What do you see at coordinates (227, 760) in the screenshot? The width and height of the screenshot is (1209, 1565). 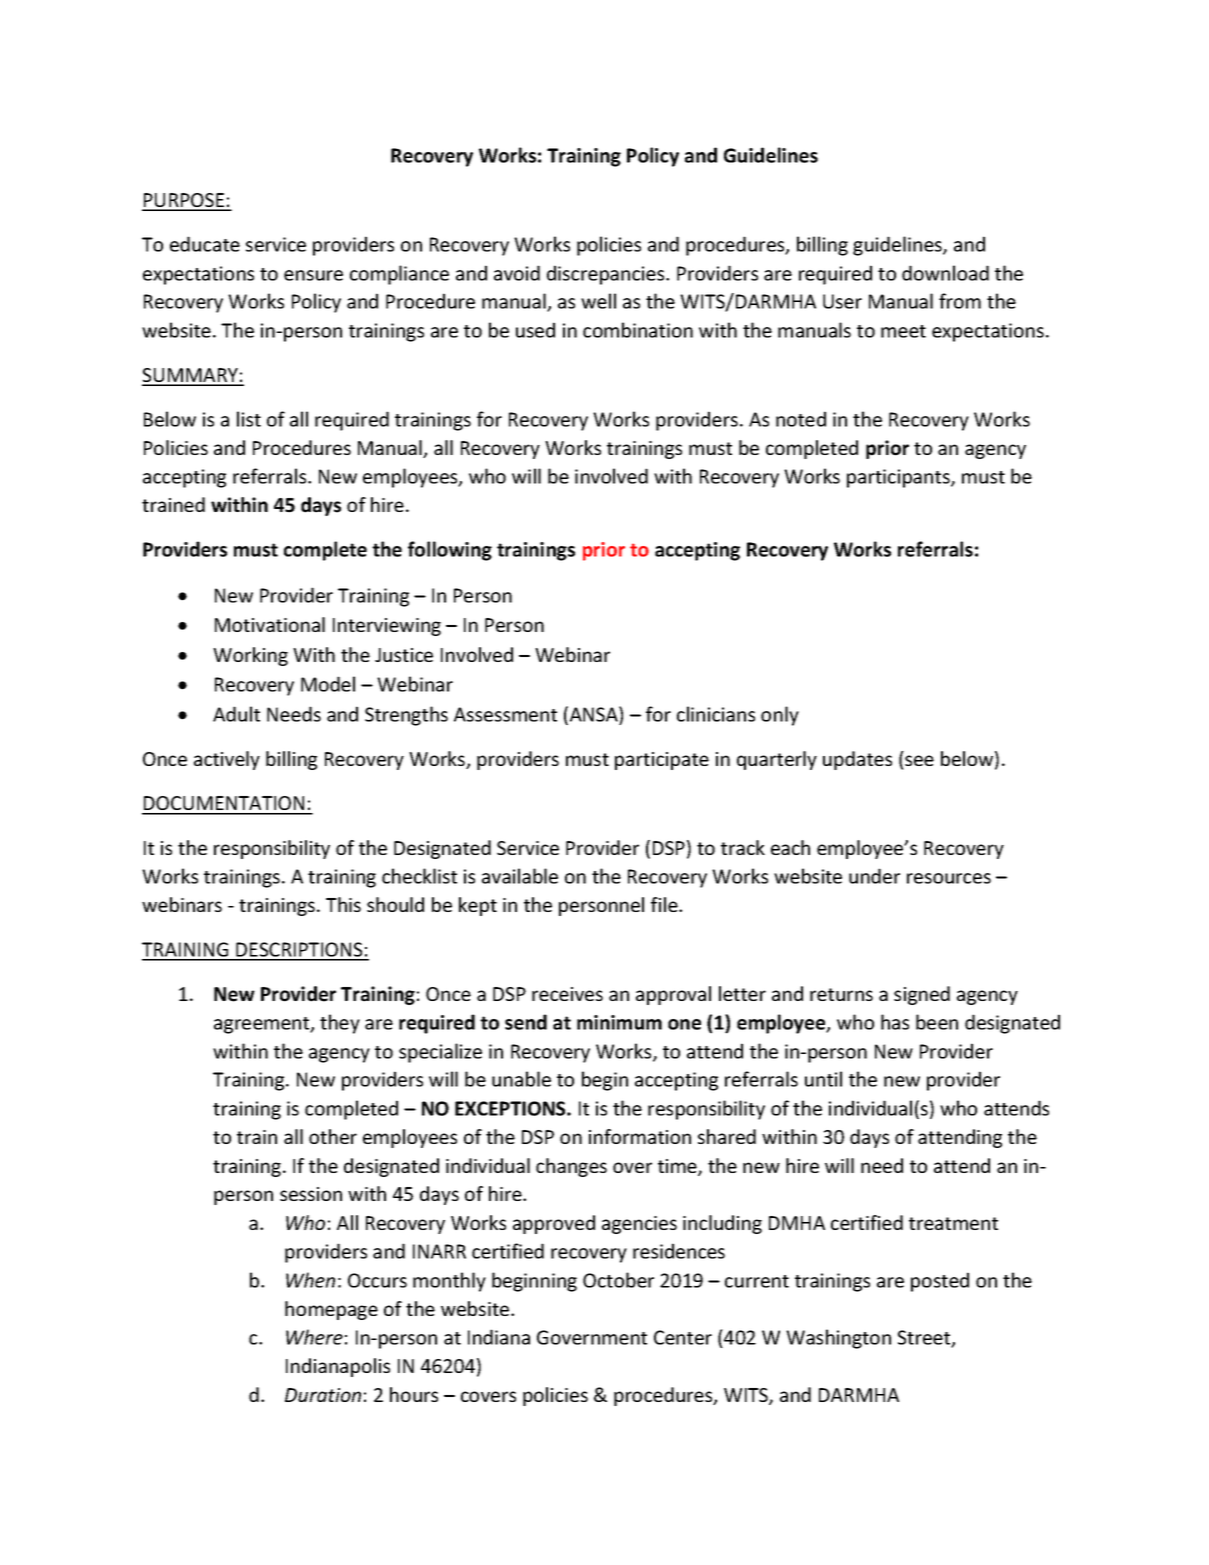 I see `actively` at bounding box center [227, 760].
